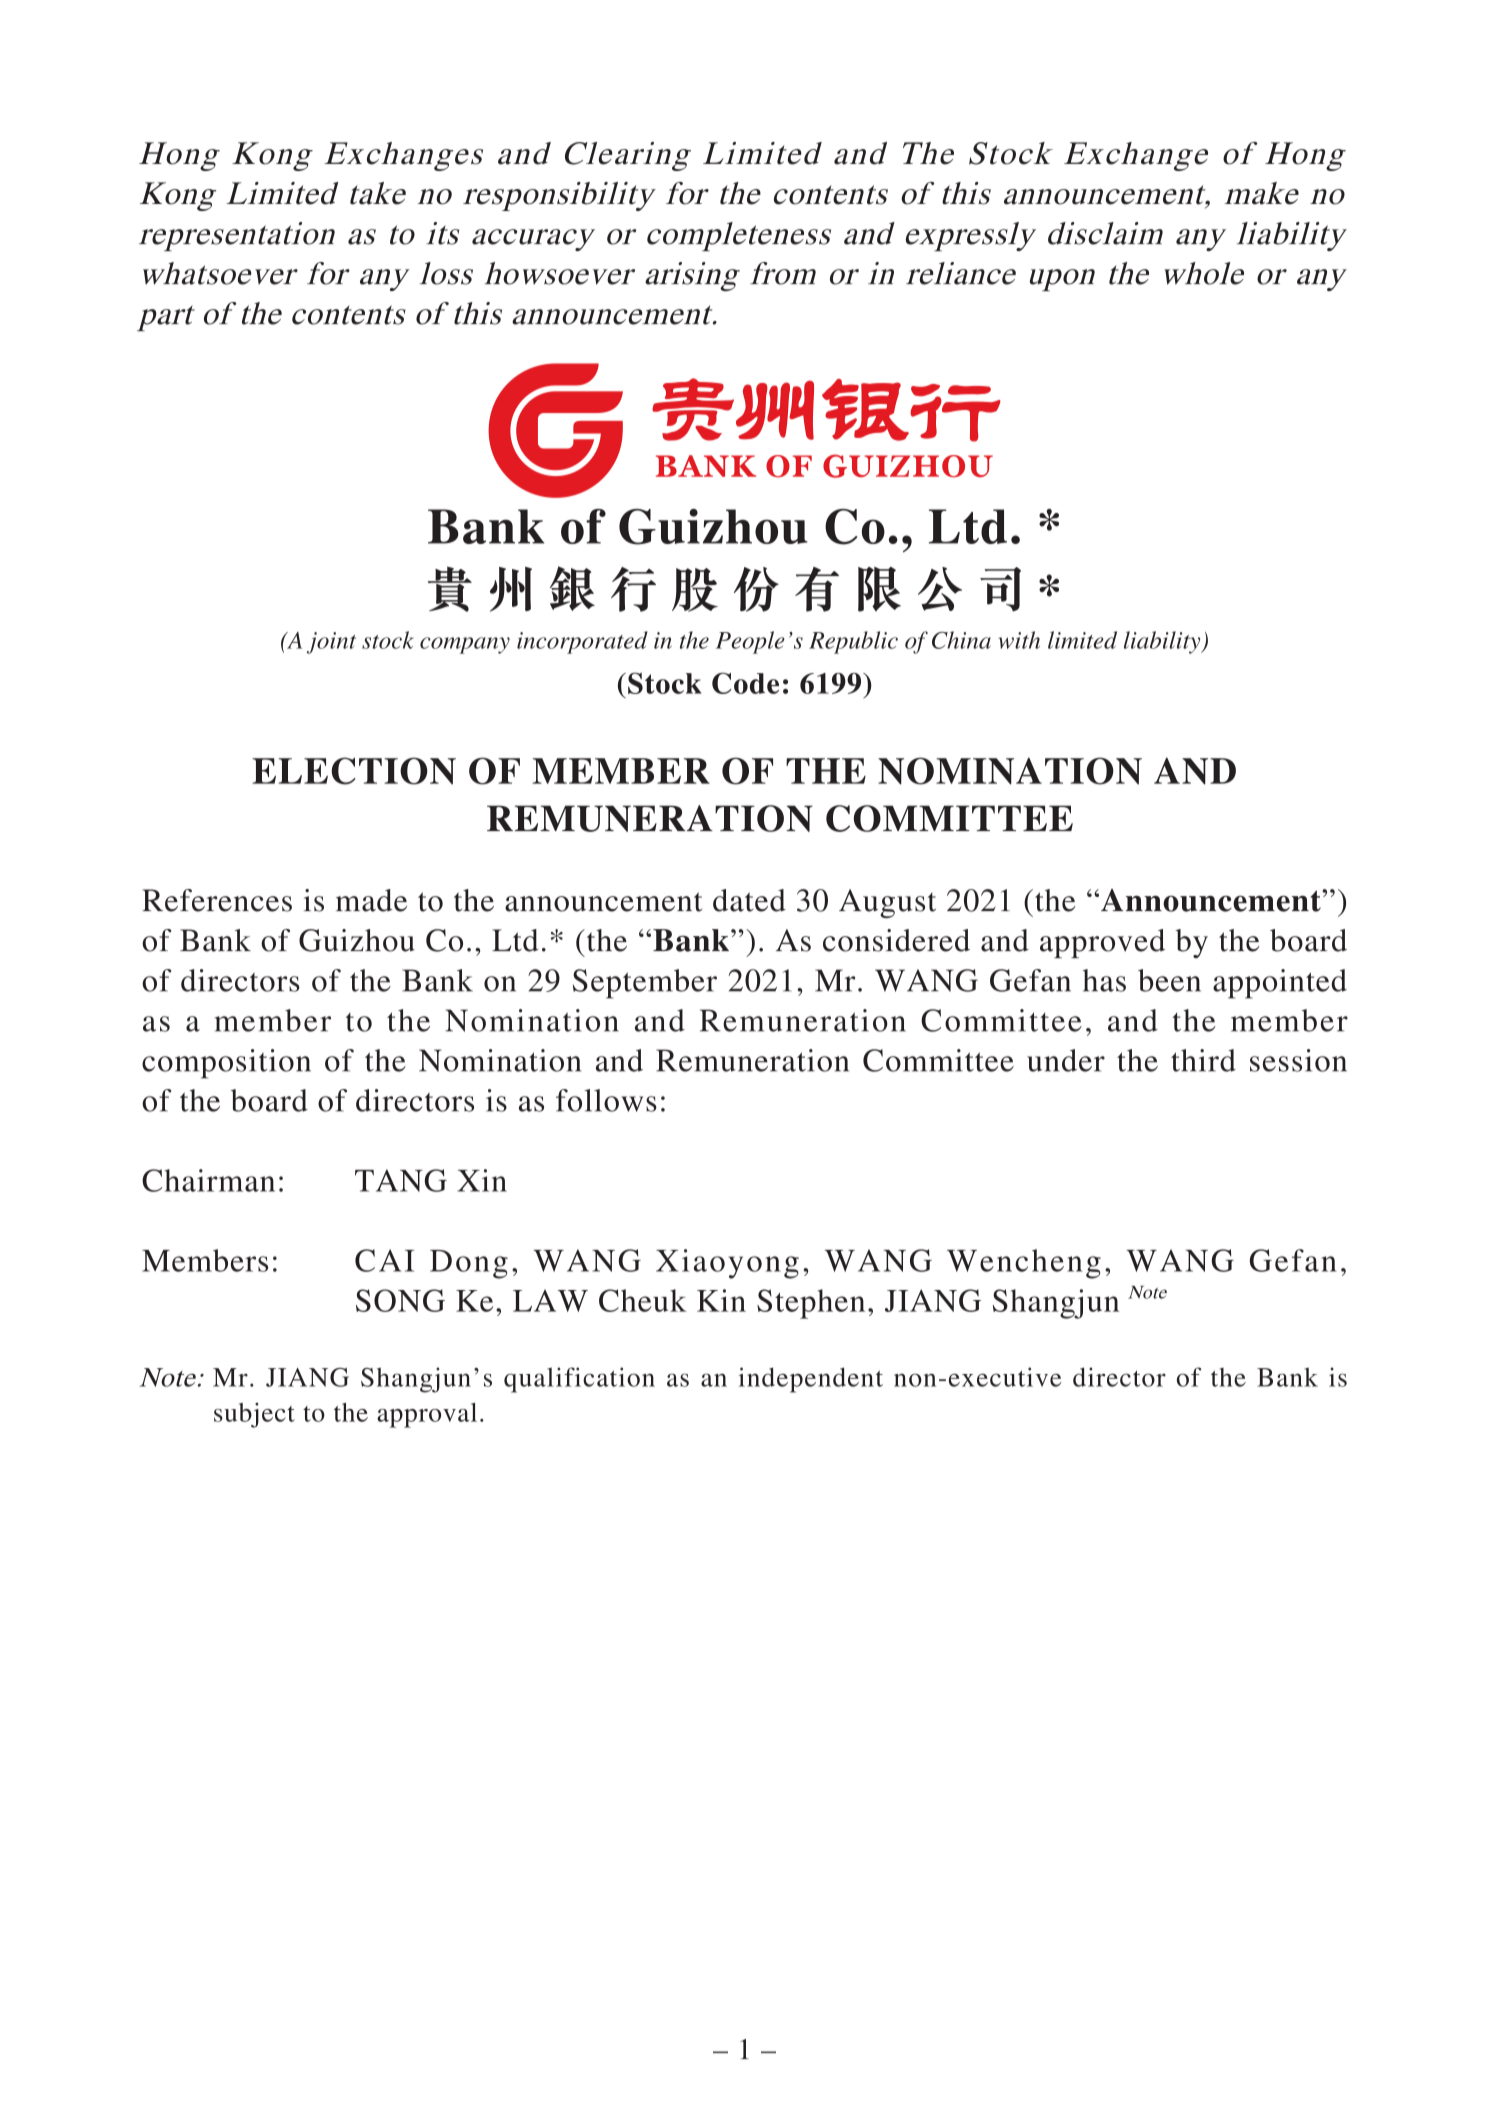 The height and width of the document is (2106, 1489). I want to click on Stephen, so click(811, 1304).
